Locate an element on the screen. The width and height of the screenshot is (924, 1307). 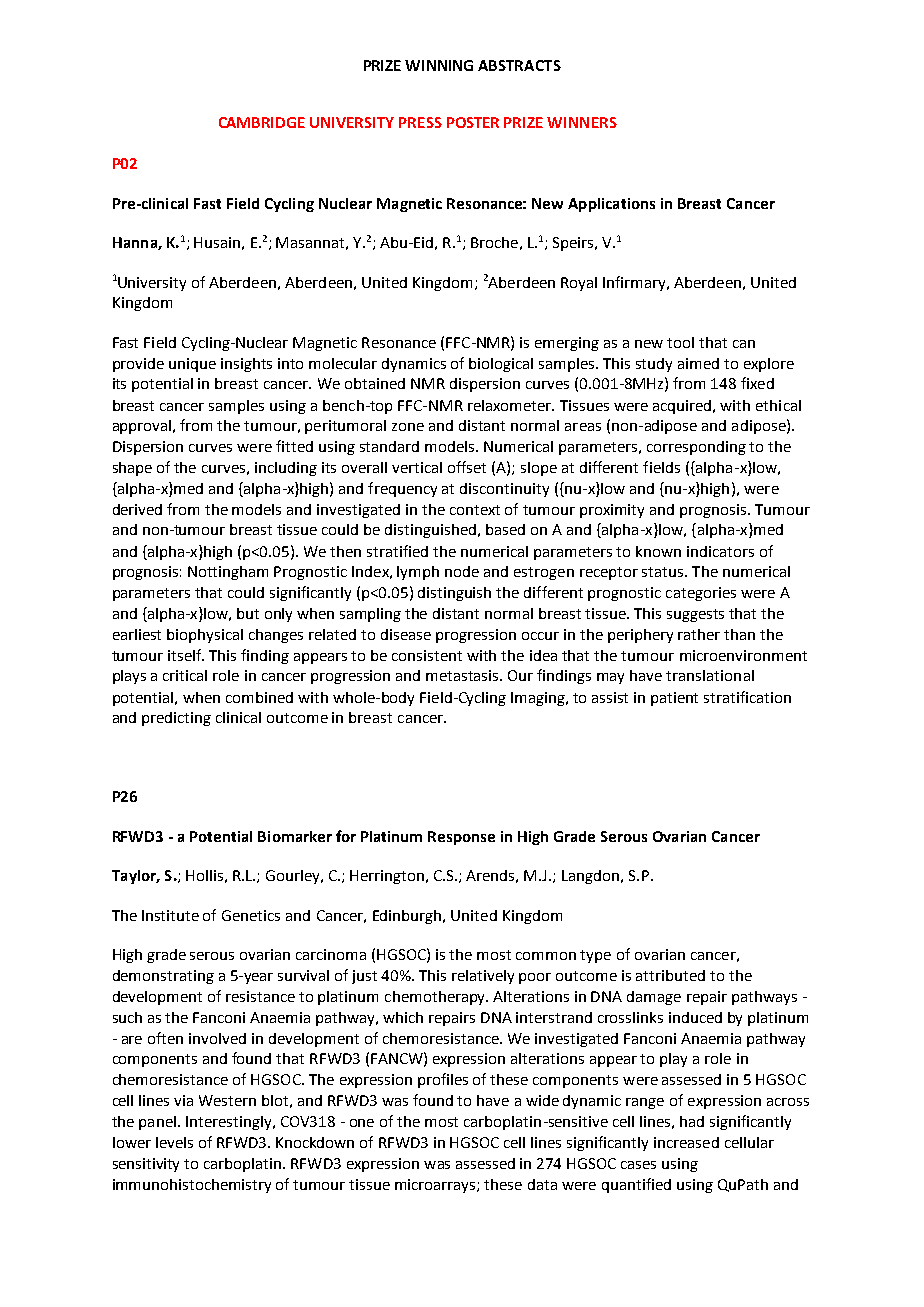
increased is located at coordinates (686, 1142).
